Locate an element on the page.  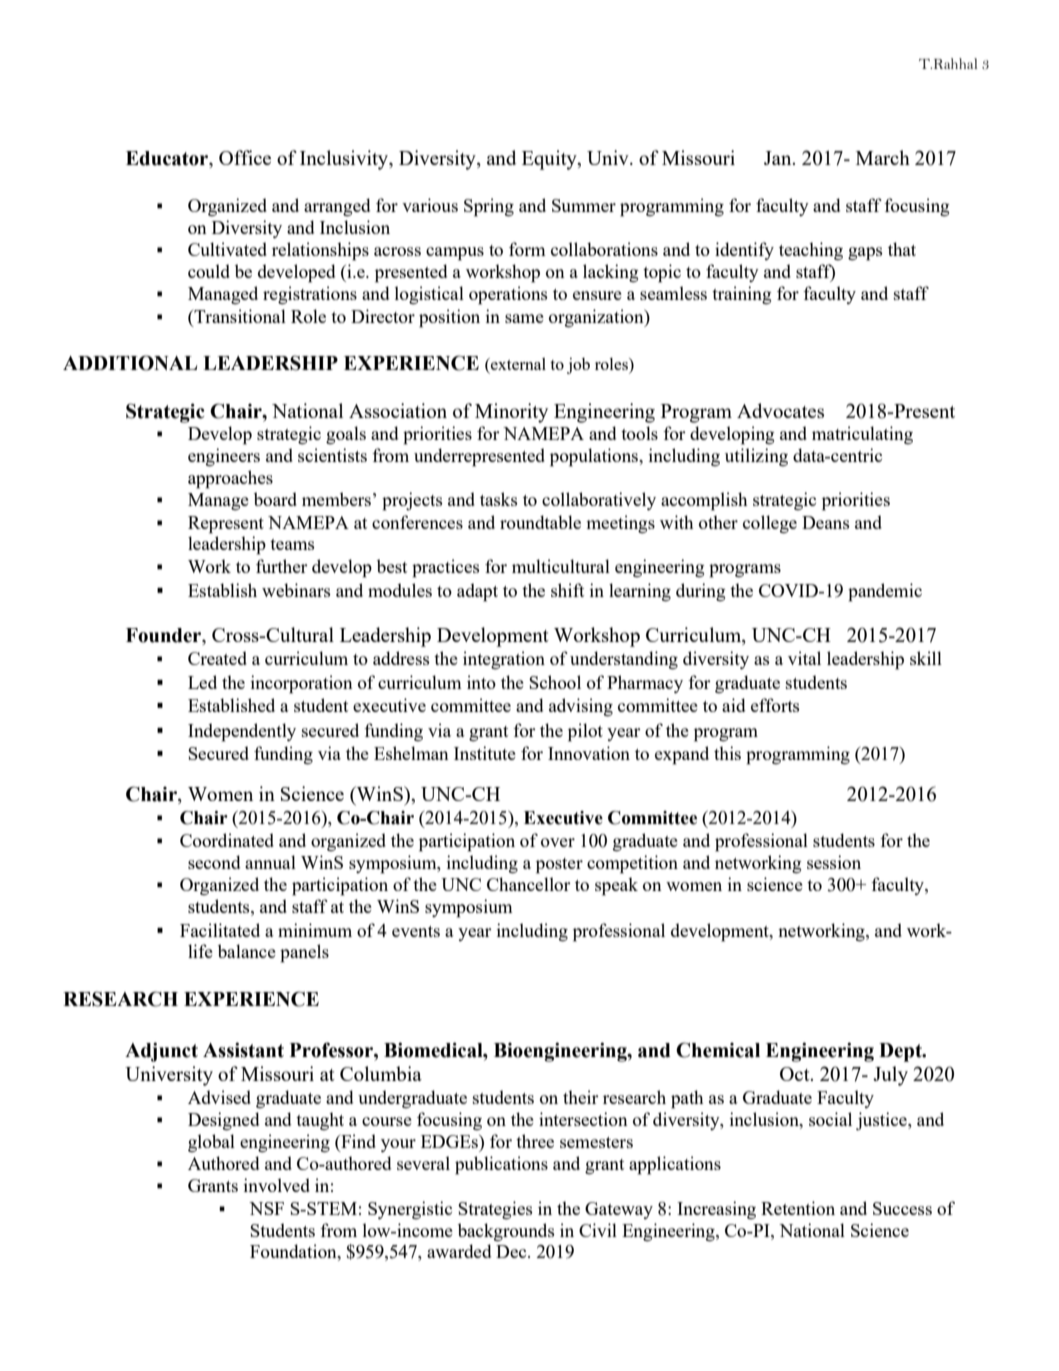
efforts is located at coordinates (775, 705).
